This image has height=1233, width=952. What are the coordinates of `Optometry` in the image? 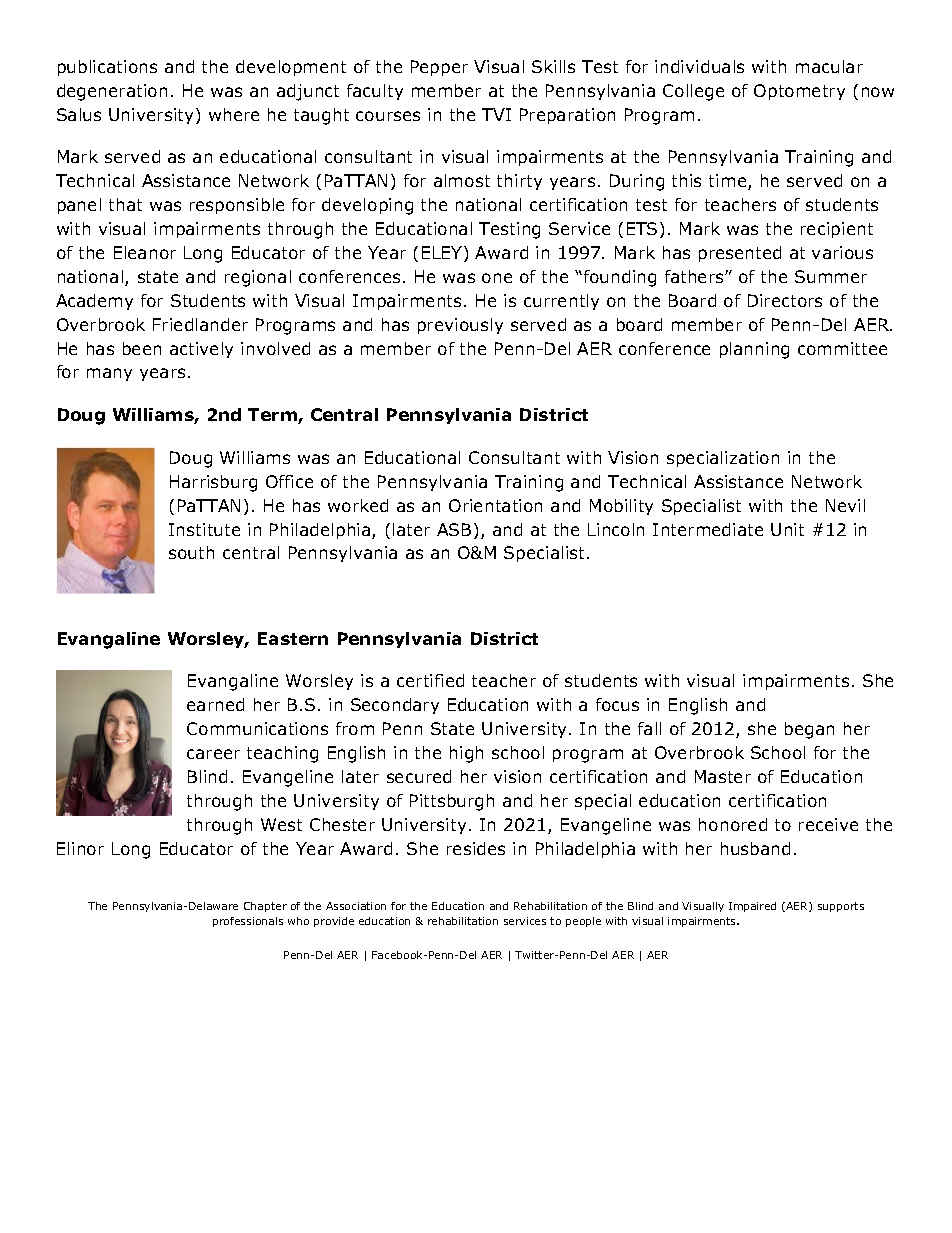 It's located at (799, 92).
